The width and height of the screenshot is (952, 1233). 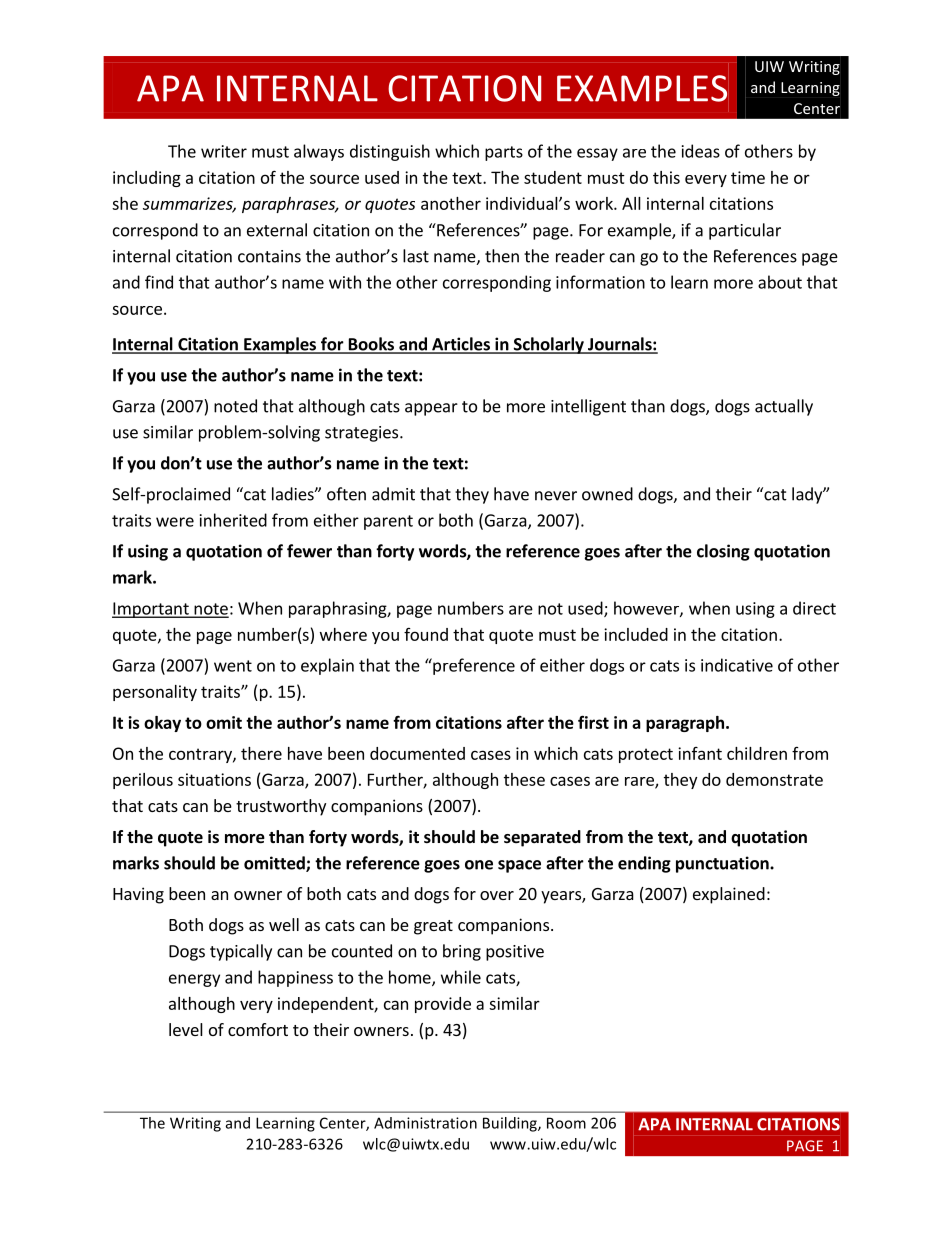 I want to click on actually, so click(x=784, y=407).
